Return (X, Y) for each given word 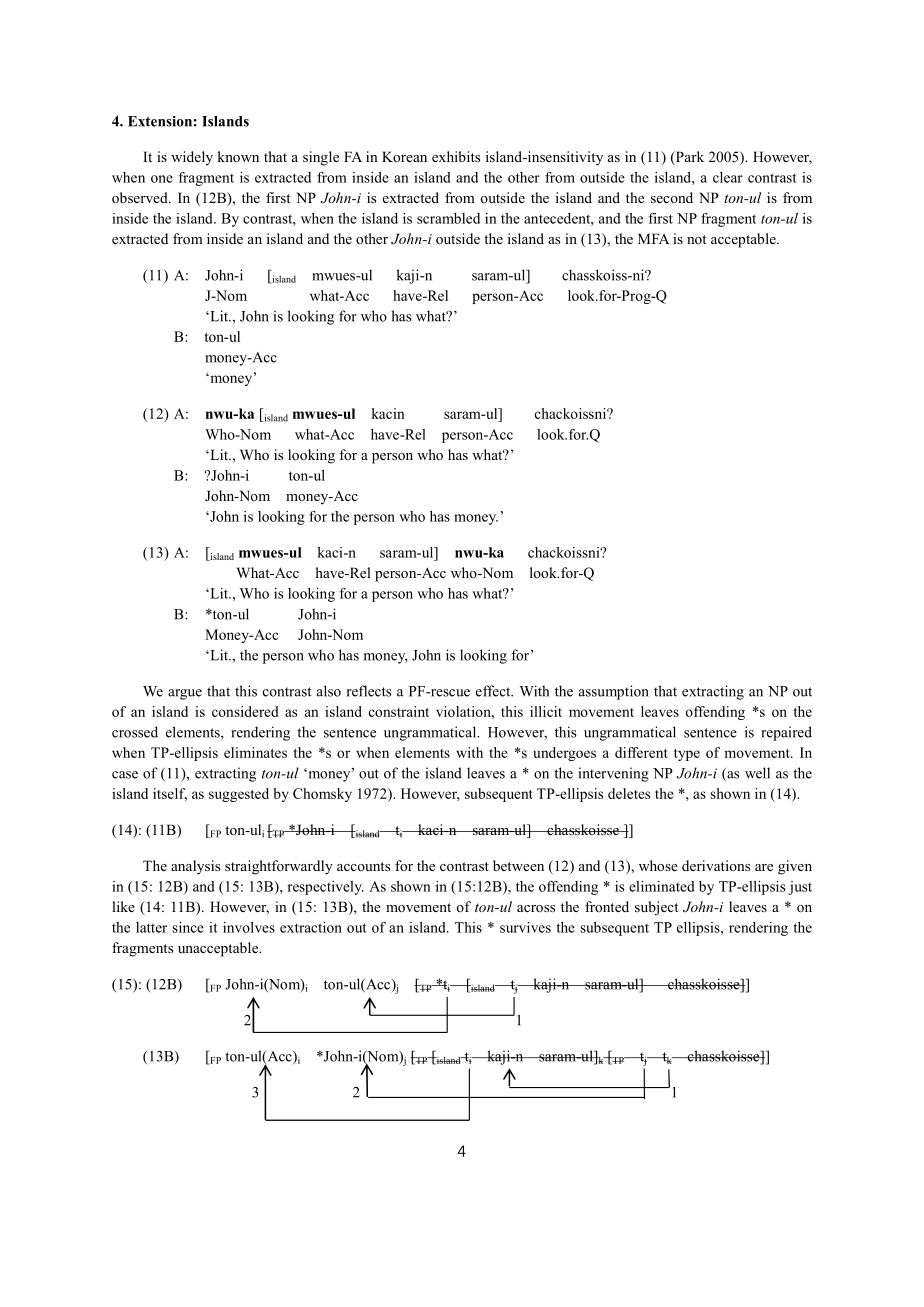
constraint (399, 711)
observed (141, 197)
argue (185, 694)
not (696, 239)
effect (494, 691)
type (687, 755)
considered (245, 711)
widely (192, 158)
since (188, 927)
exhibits (456, 156)
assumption (614, 692)
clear (728, 177)
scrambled (448, 218)
